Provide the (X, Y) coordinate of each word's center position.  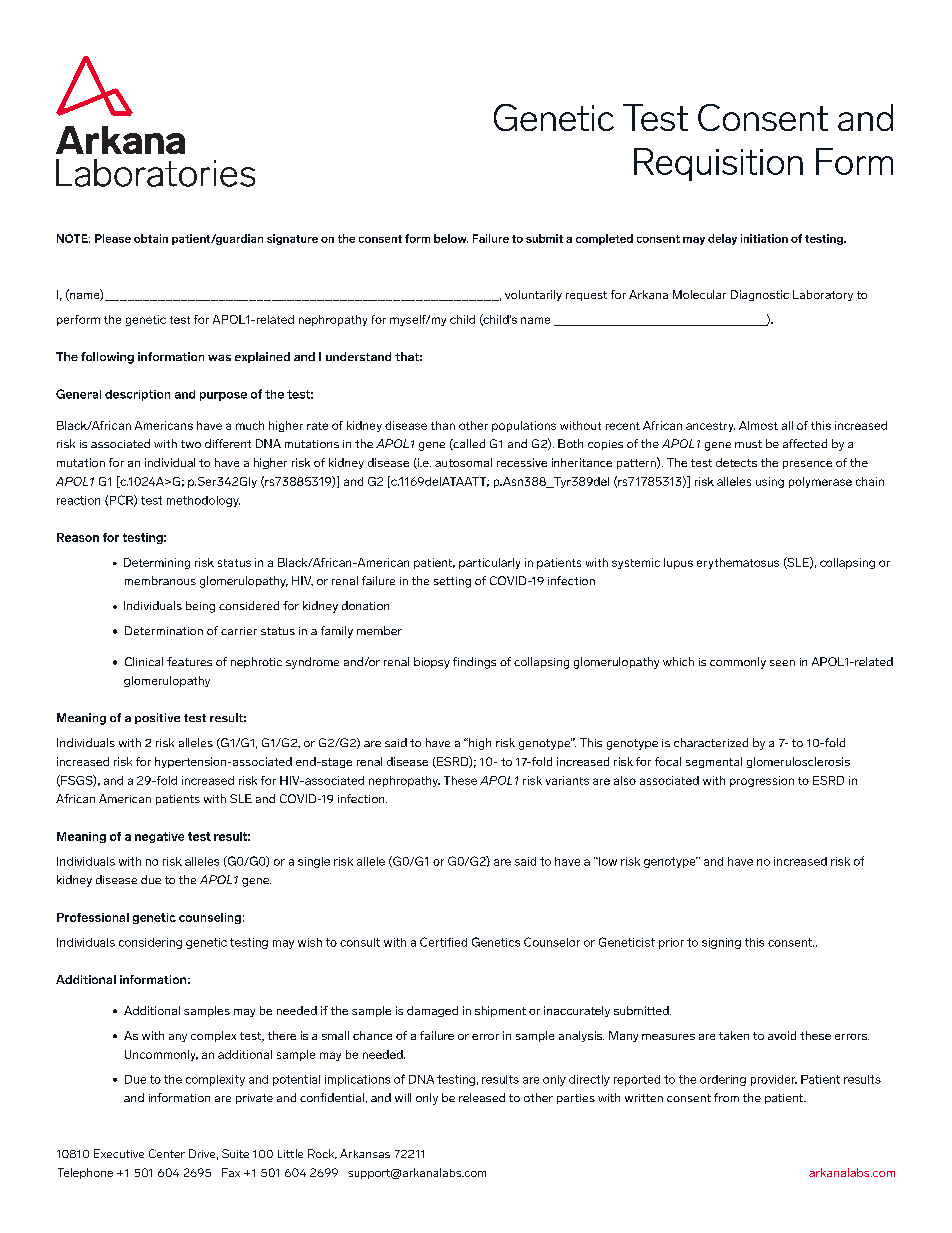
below (451, 238)
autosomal (463, 462)
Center (167, 1153)
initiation (764, 238)
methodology (203, 501)
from (726, 1097)
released (482, 1097)
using (770, 482)
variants (567, 780)
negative (159, 837)
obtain (151, 238)
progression (762, 781)
